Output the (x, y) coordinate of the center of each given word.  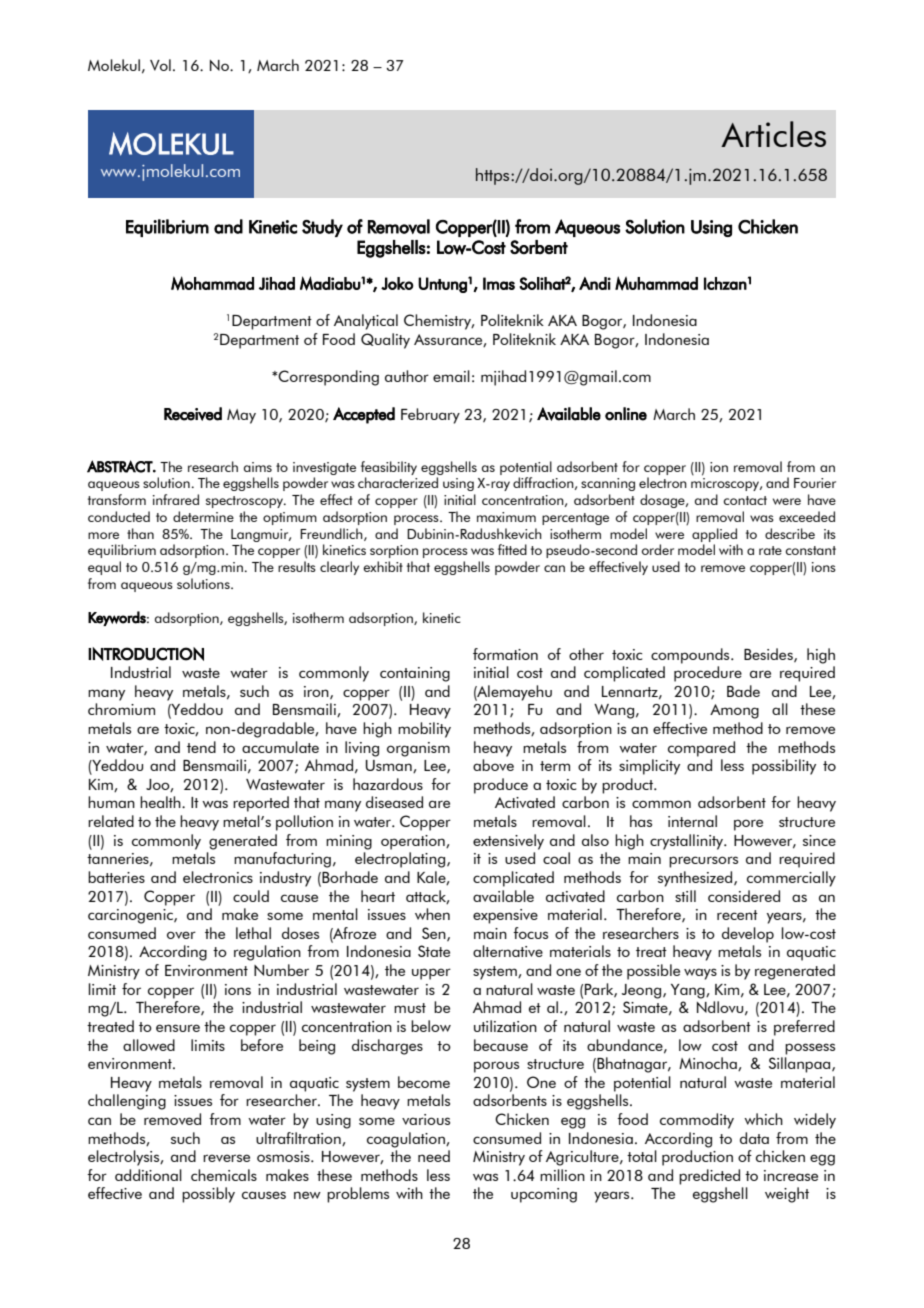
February (430, 416)
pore (748, 825)
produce (501, 786)
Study (322, 228)
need (434, 1156)
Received (193, 414)
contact (745, 500)
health (161, 802)
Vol (160, 65)
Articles (773, 134)
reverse (226, 1158)
